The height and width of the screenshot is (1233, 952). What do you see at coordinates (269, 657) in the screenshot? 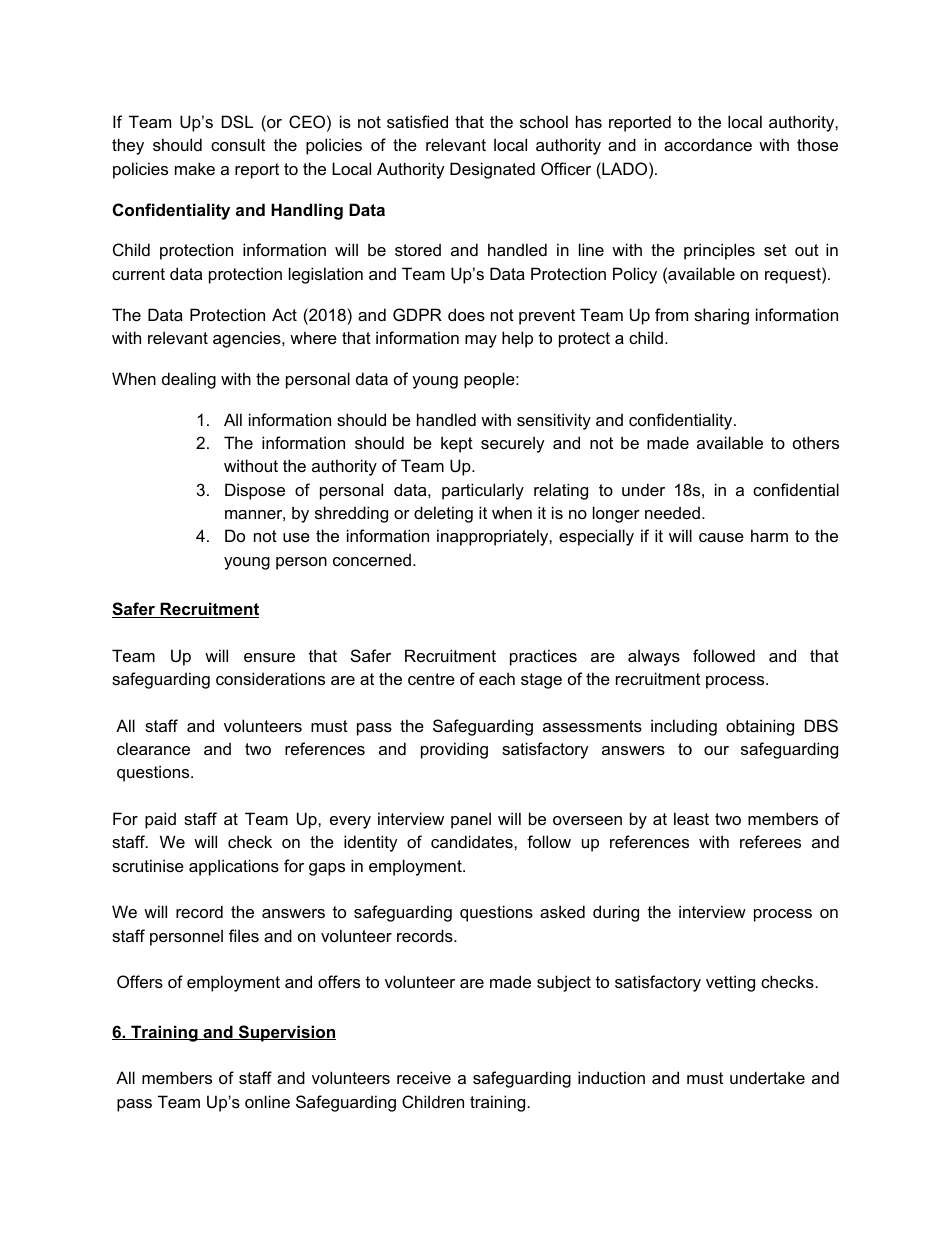
I see `ensure` at bounding box center [269, 657].
